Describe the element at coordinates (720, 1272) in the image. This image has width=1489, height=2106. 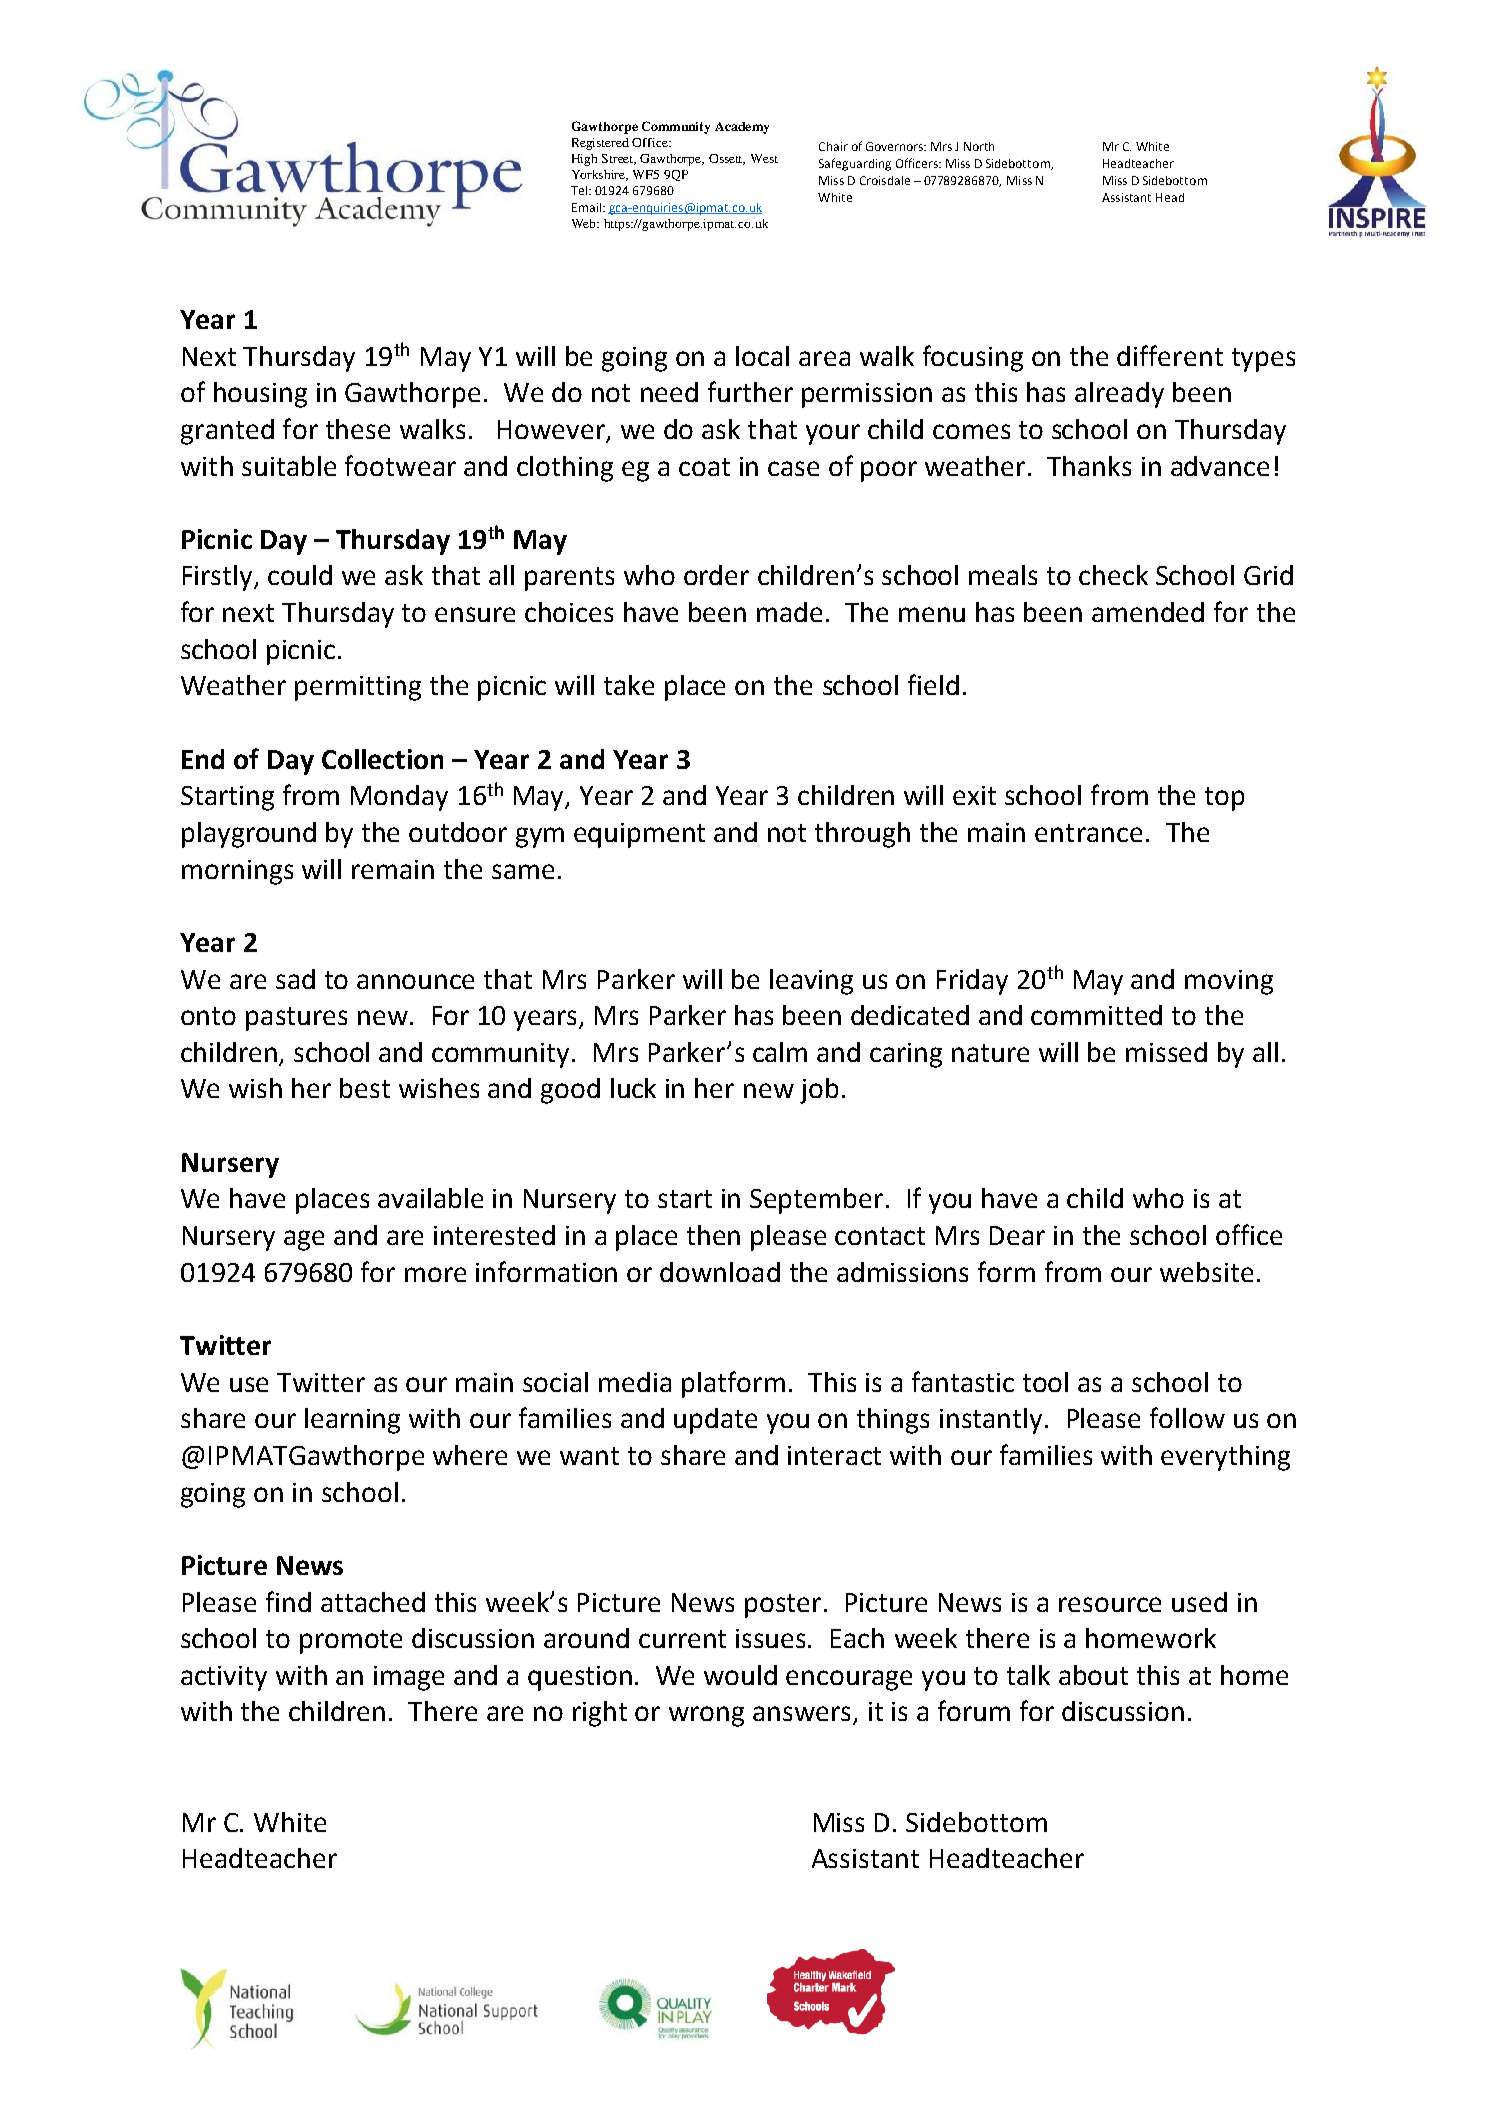
I see `download` at that location.
